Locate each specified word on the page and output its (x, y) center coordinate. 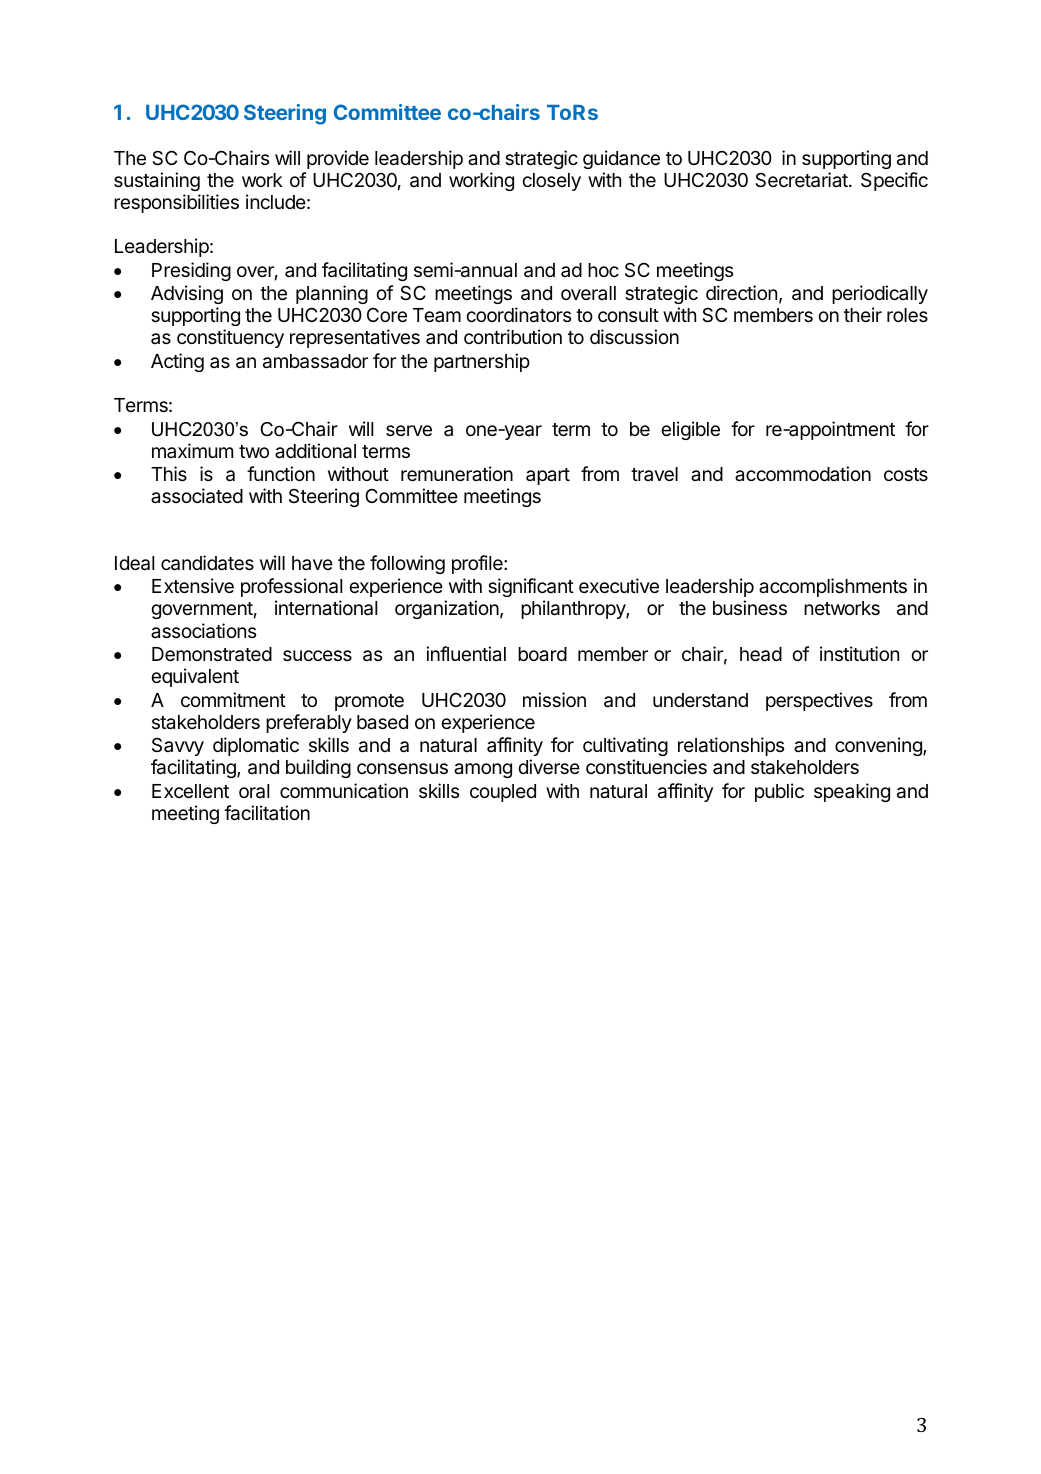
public (779, 792)
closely (551, 182)
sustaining (157, 181)
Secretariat (802, 180)
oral (254, 791)
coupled (503, 793)
